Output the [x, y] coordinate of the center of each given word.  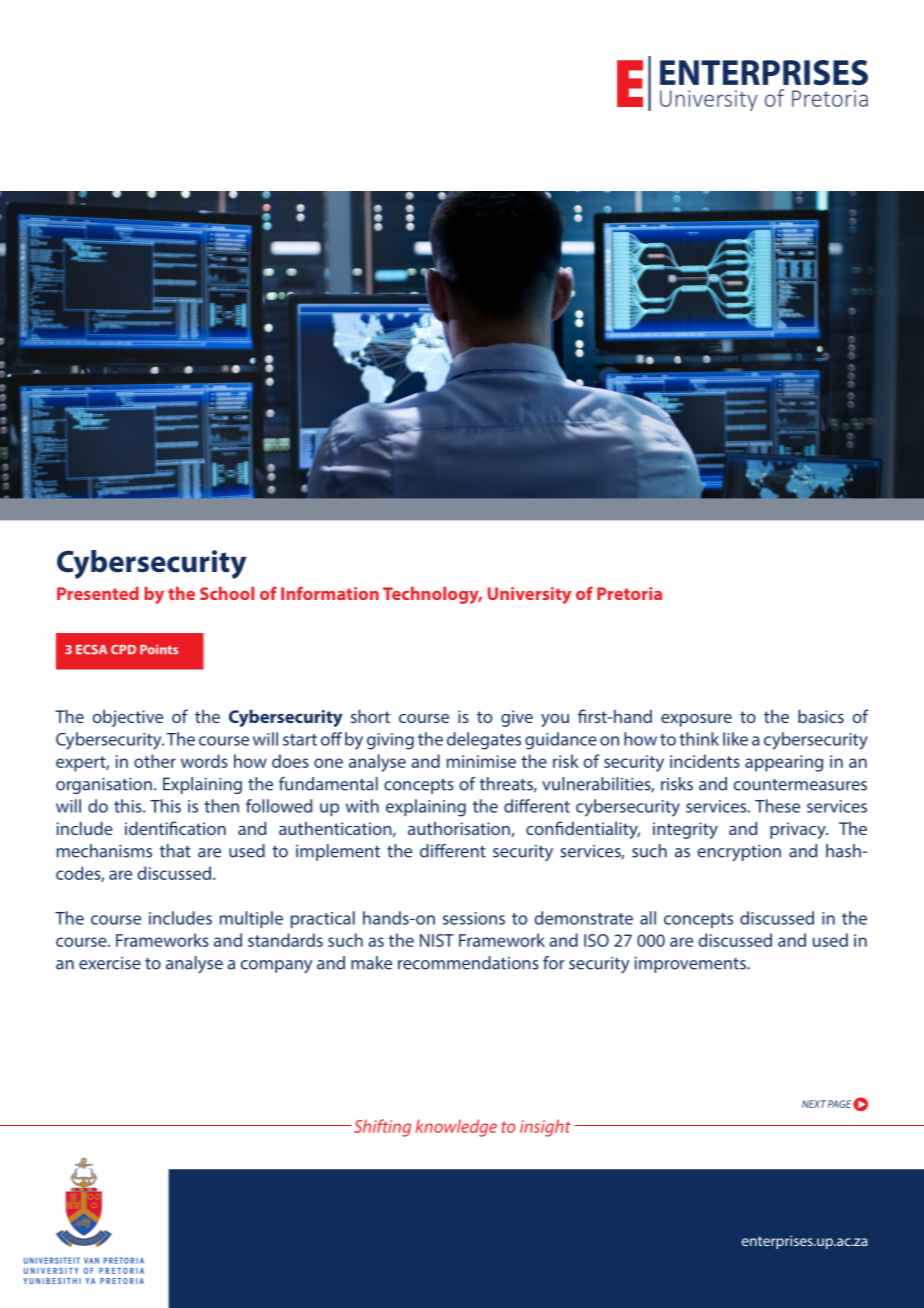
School [227, 593]
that [175, 851]
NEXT [814, 1104]
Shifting [381, 1128]
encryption [739, 853]
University [529, 595]
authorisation [459, 828]
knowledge [456, 1128]
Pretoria [629, 593]
